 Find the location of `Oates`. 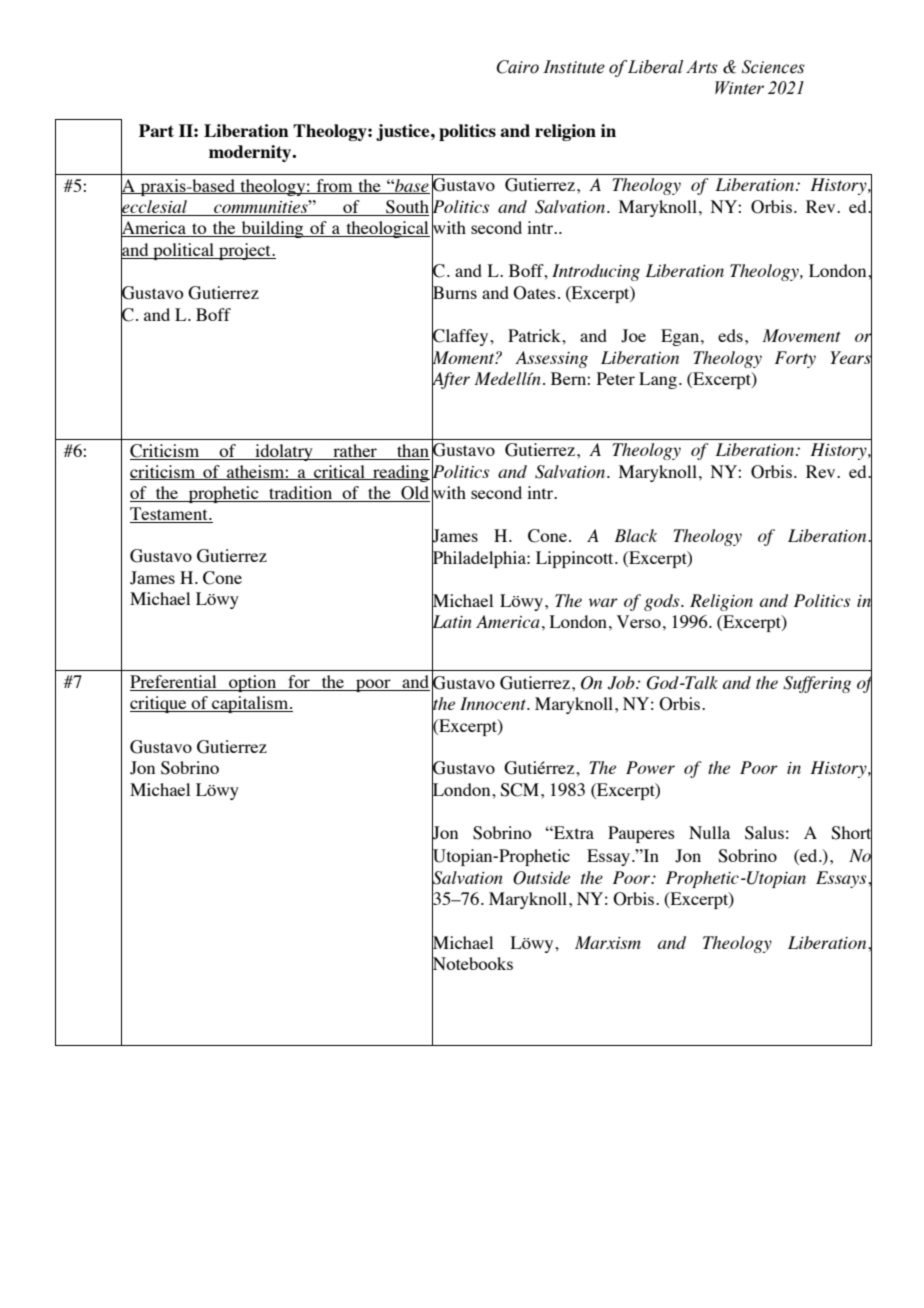

Oates is located at coordinates (534, 293).
